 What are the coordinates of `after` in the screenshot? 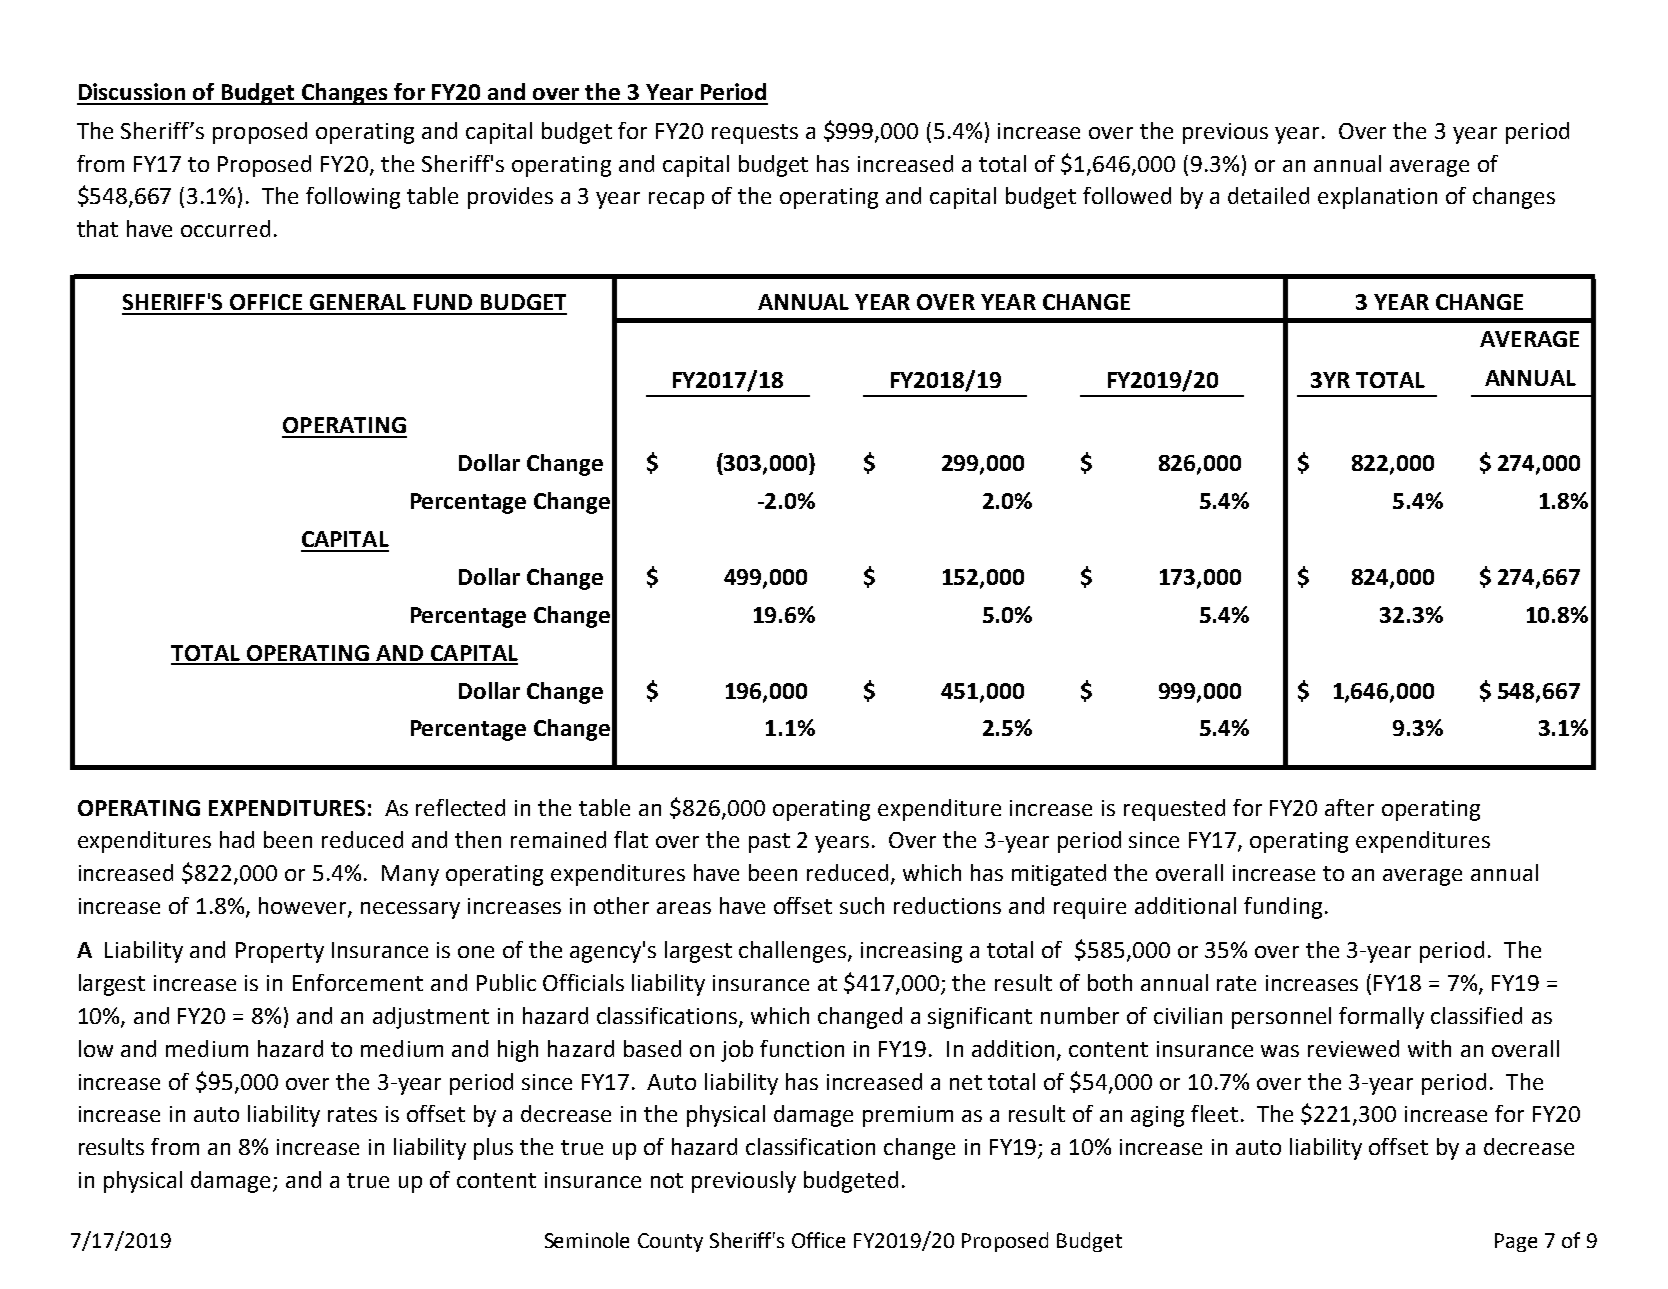 It's located at (1349, 807).
